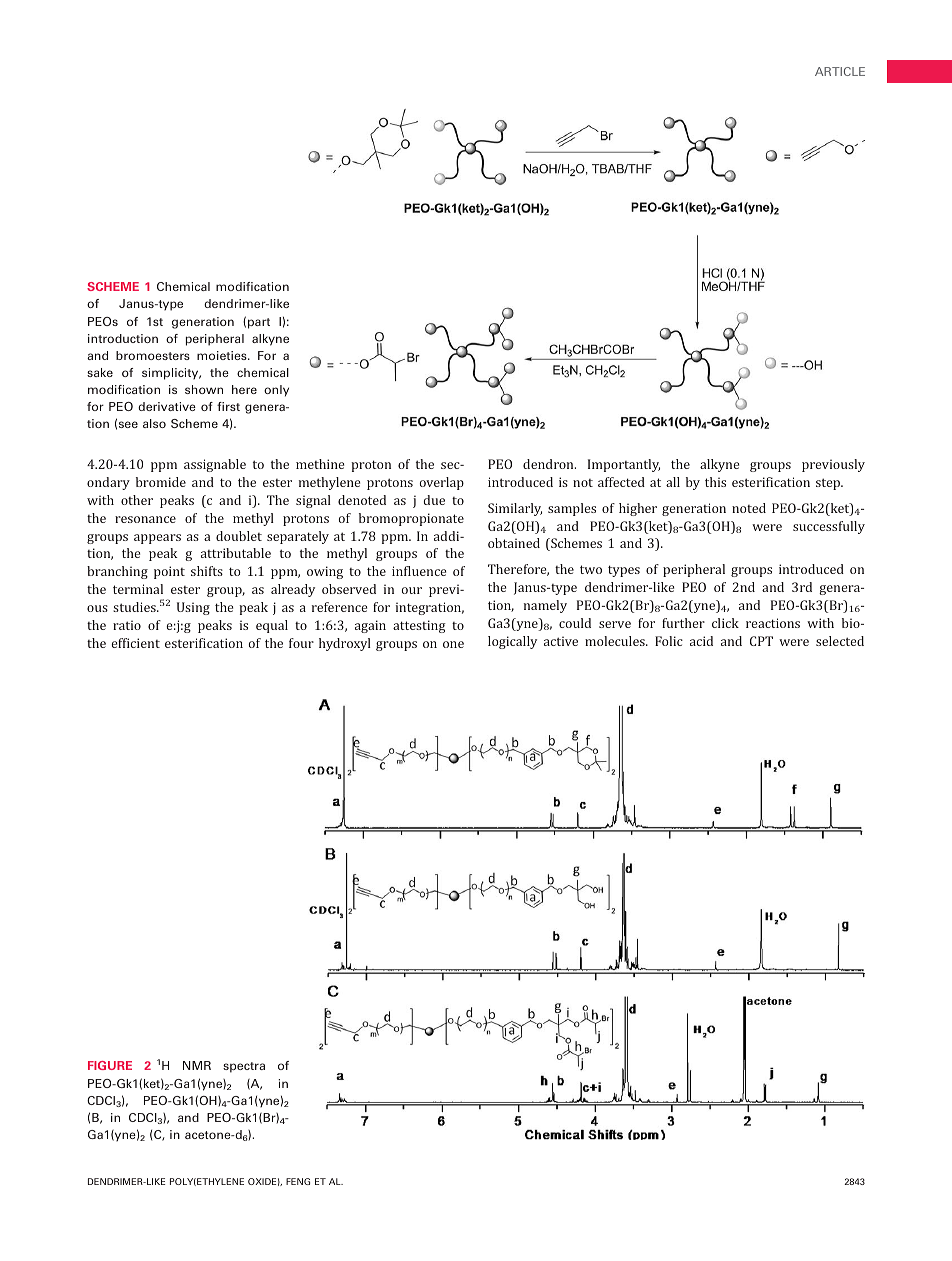  Describe the element at coordinates (829, 527) in the document. I see `successfully` at that location.
